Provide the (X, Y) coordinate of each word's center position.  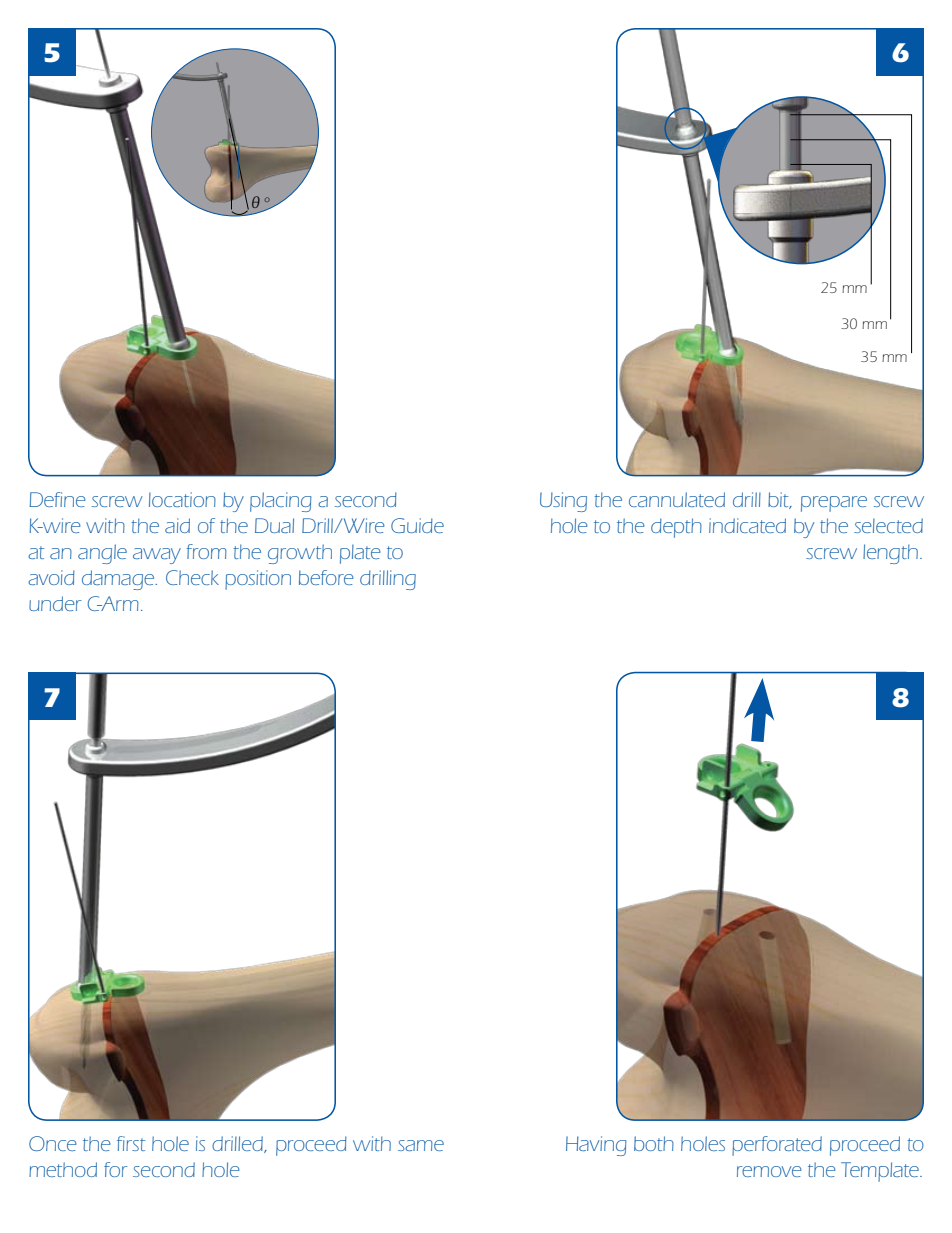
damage (119, 580)
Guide (417, 525)
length (890, 554)
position (258, 580)
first (131, 1143)
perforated (777, 1146)
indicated (747, 525)
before (326, 577)
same (421, 1145)
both (654, 1143)
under (55, 603)
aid (177, 525)
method (63, 1169)
